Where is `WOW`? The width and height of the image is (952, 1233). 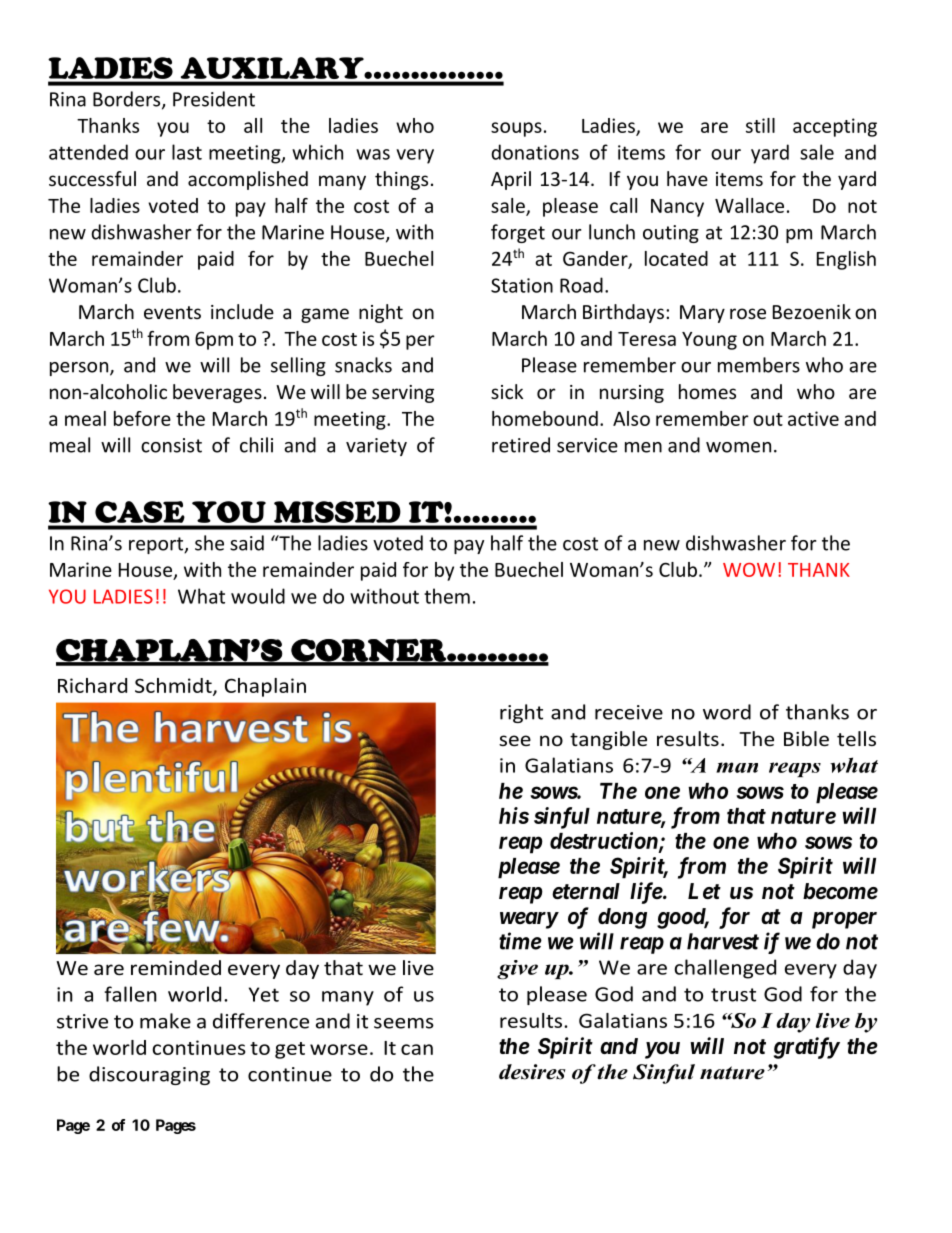
WOW is located at coordinates (749, 570).
